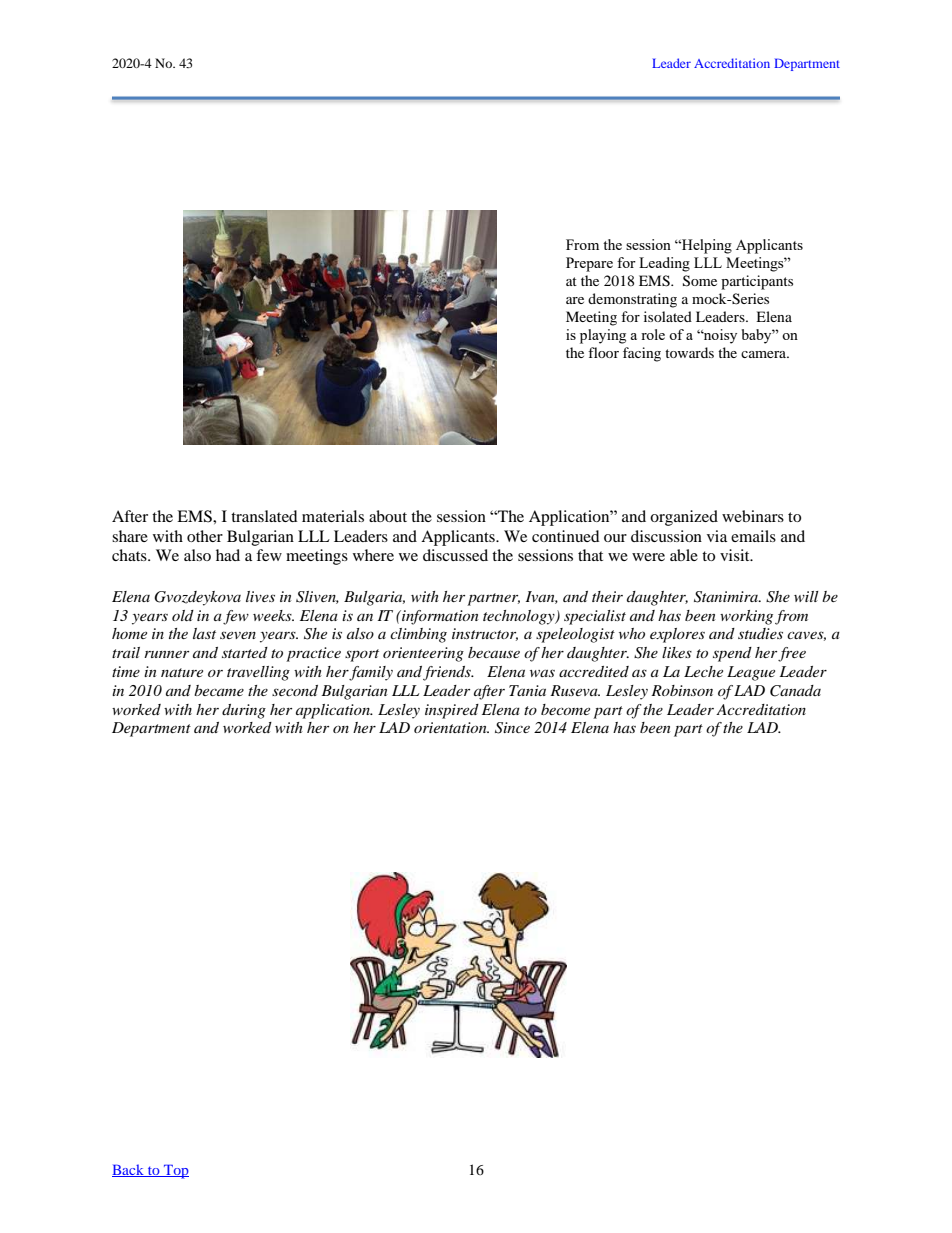  What do you see at coordinates (589, 264) in the screenshot?
I see `Prepare` at bounding box center [589, 264].
